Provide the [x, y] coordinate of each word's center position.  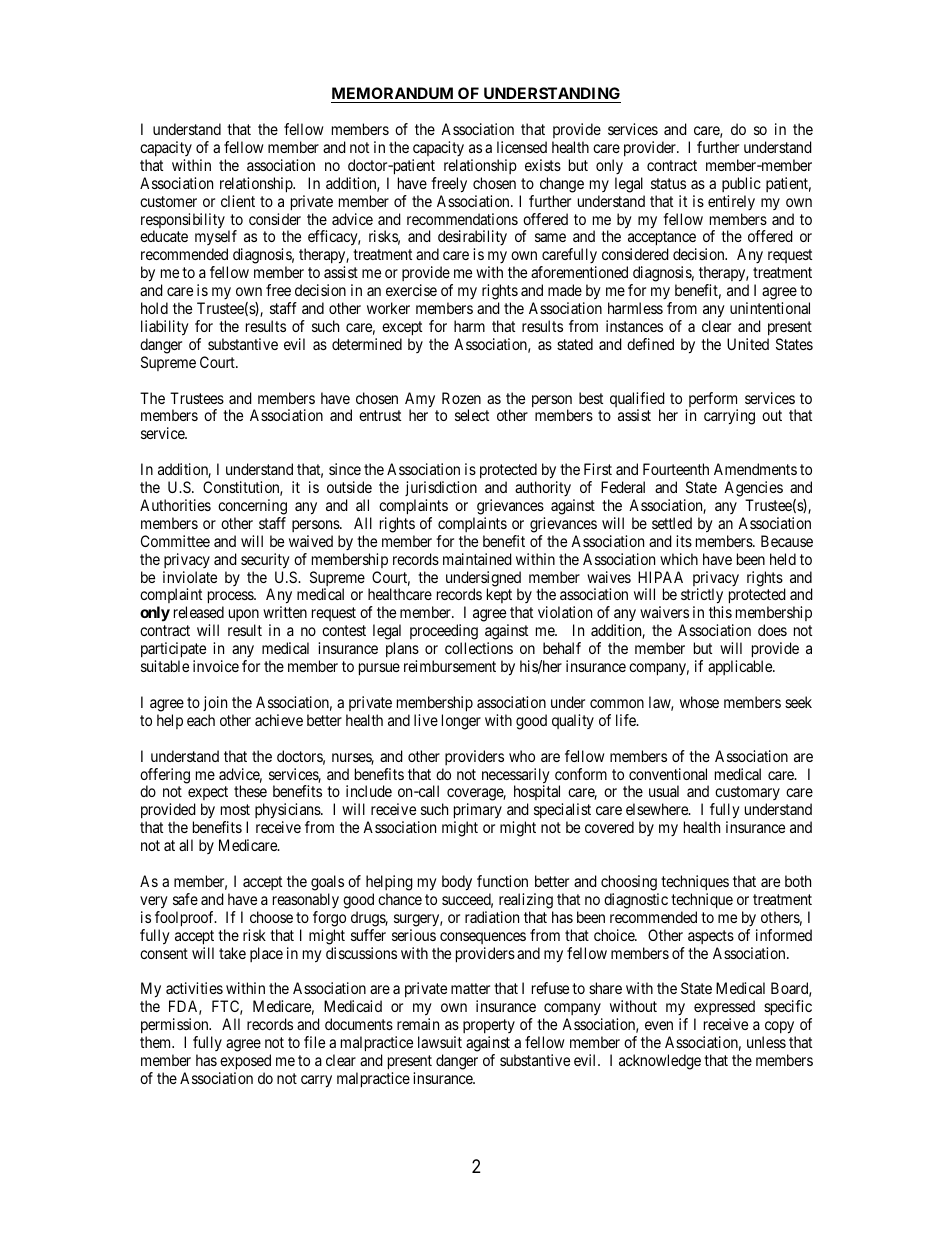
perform [712, 401]
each [201, 720]
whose [699, 702]
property [489, 1028]
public [741, 184]
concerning [252, 508]
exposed [245, 1063]
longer [461, 722]
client [238, 201]
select [472, 415]
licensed [522, 147]
